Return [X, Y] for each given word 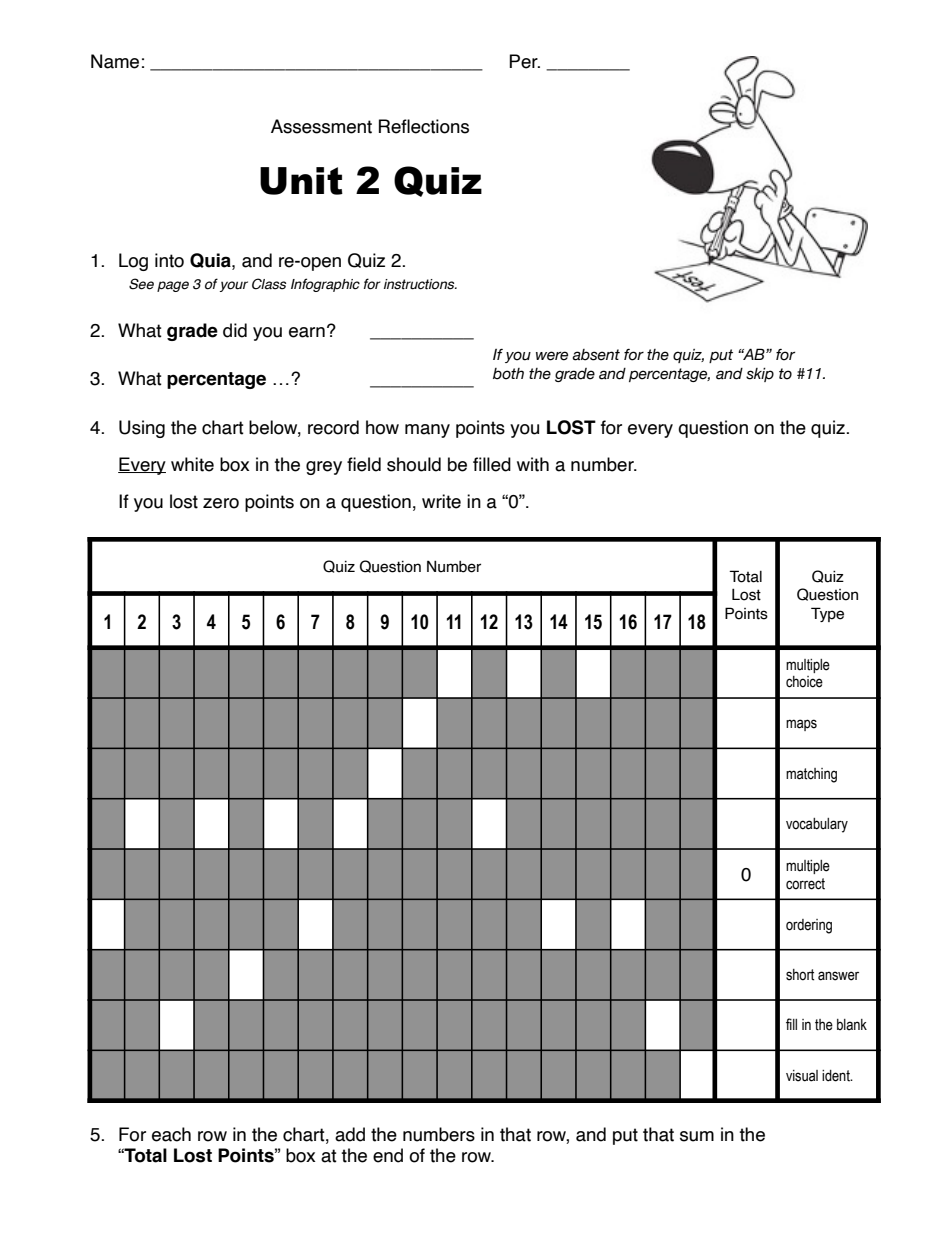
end [388, 1155]
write [441, 501]
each [171, 1134]
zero [221, 503]
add [350, 1134]
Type [827, 614]
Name [115, 61]
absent [596, 355]
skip [760, 375]
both [508, 374]
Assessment [321, 126]
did [235, 330]
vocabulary [817, 825]
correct [805, 884]
